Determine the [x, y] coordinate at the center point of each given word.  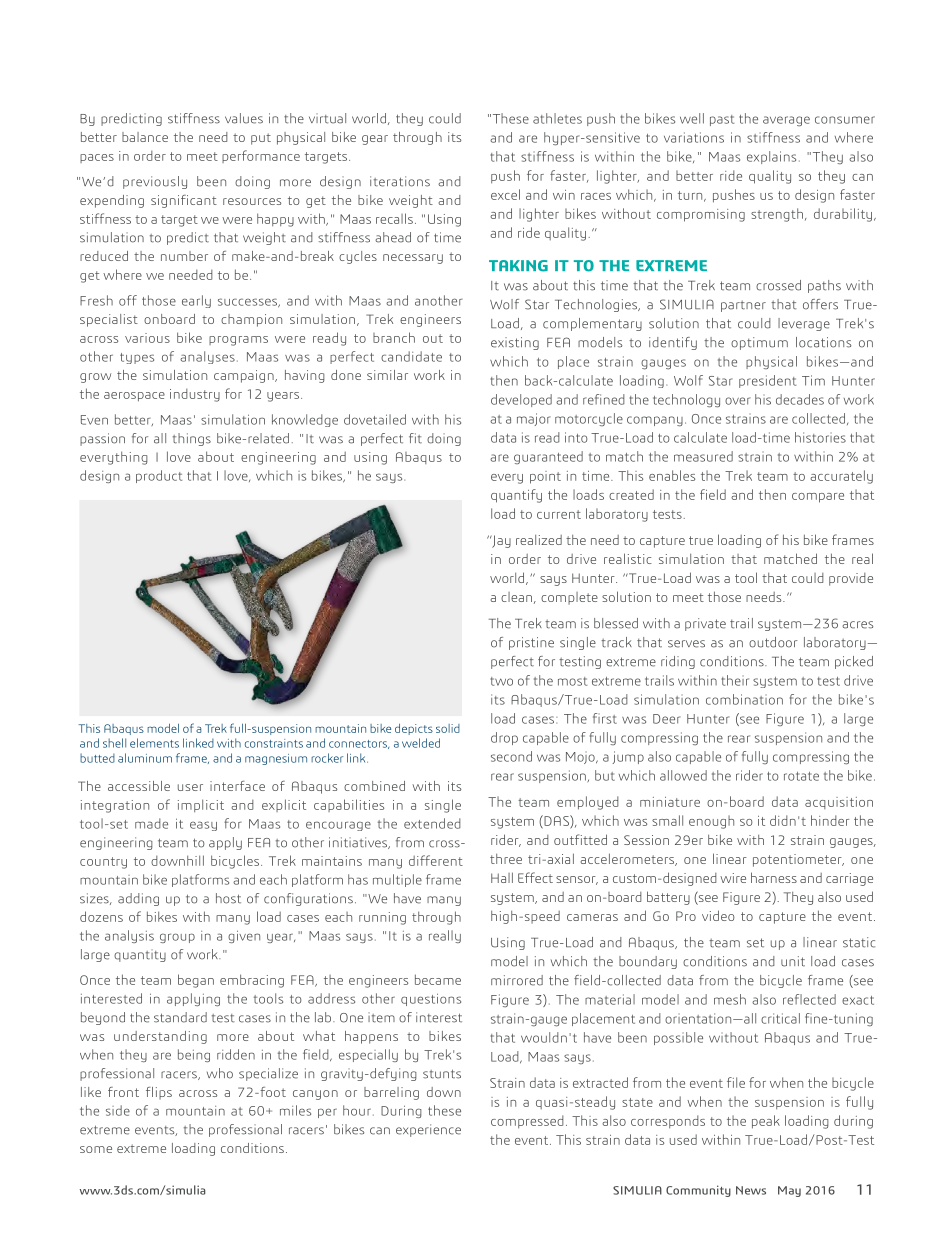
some [96, 1149]
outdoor [773, 642]
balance [145, 137]
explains [771, 157]
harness [774, 877]
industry [195, 395]
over [738, 401]
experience [428, 1130]
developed [521, 400]
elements [154, 743]
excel [505, 194]
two [501, 681]
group [177, 938]
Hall [502, 877]
